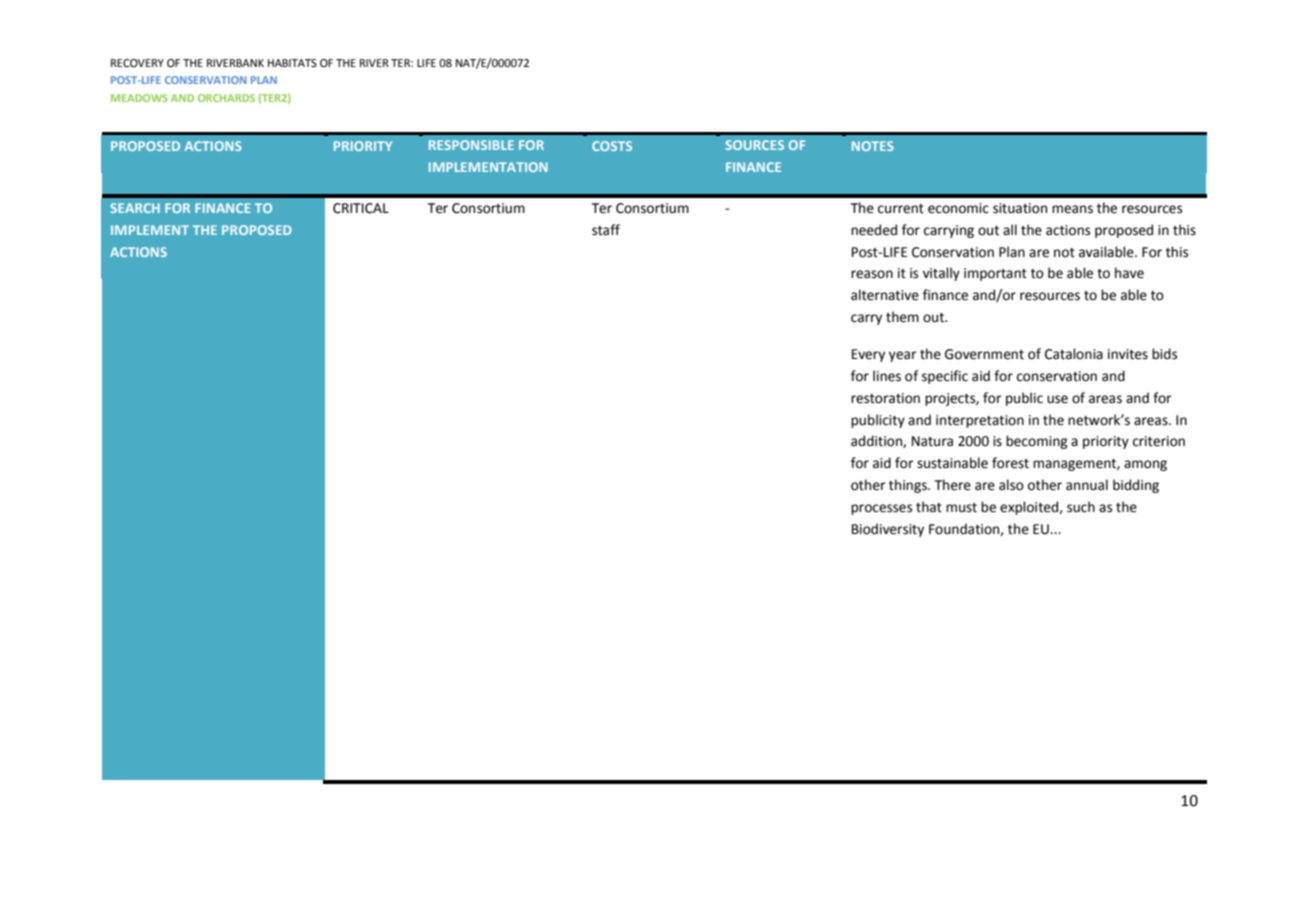  I want to click on SEARCH, so click(135, 208).
